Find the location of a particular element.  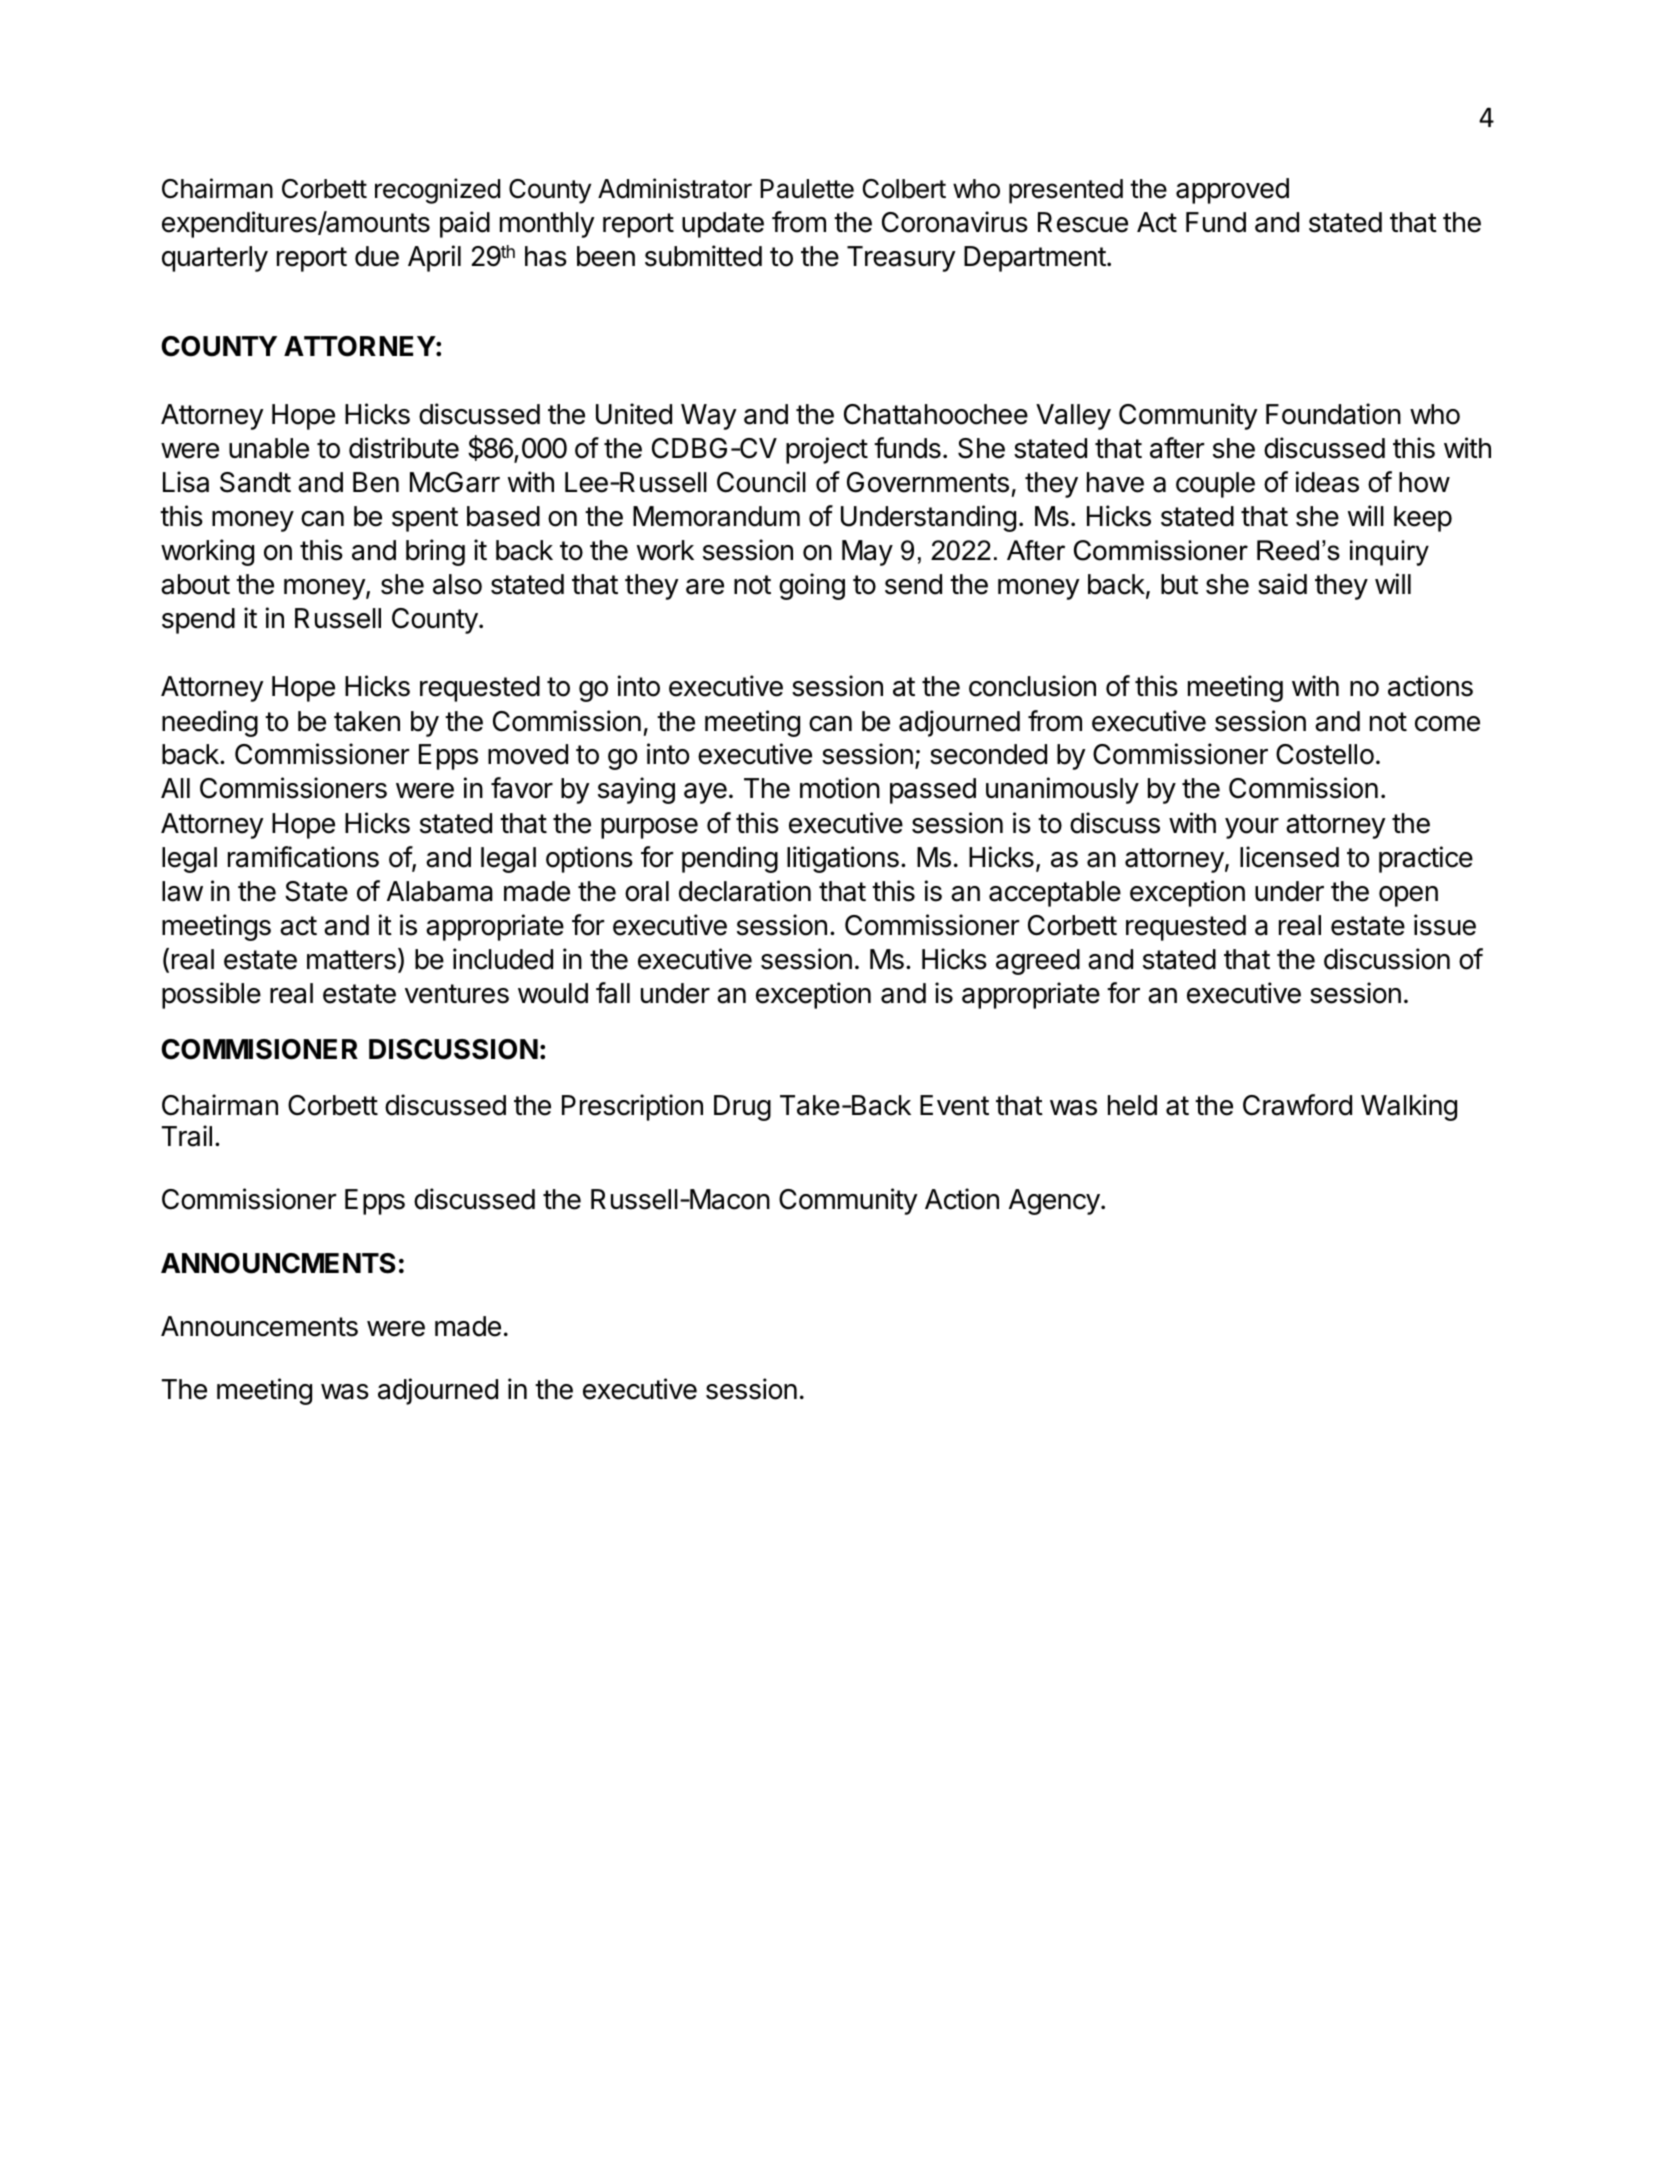

due is located at coordinates (377, 256).
